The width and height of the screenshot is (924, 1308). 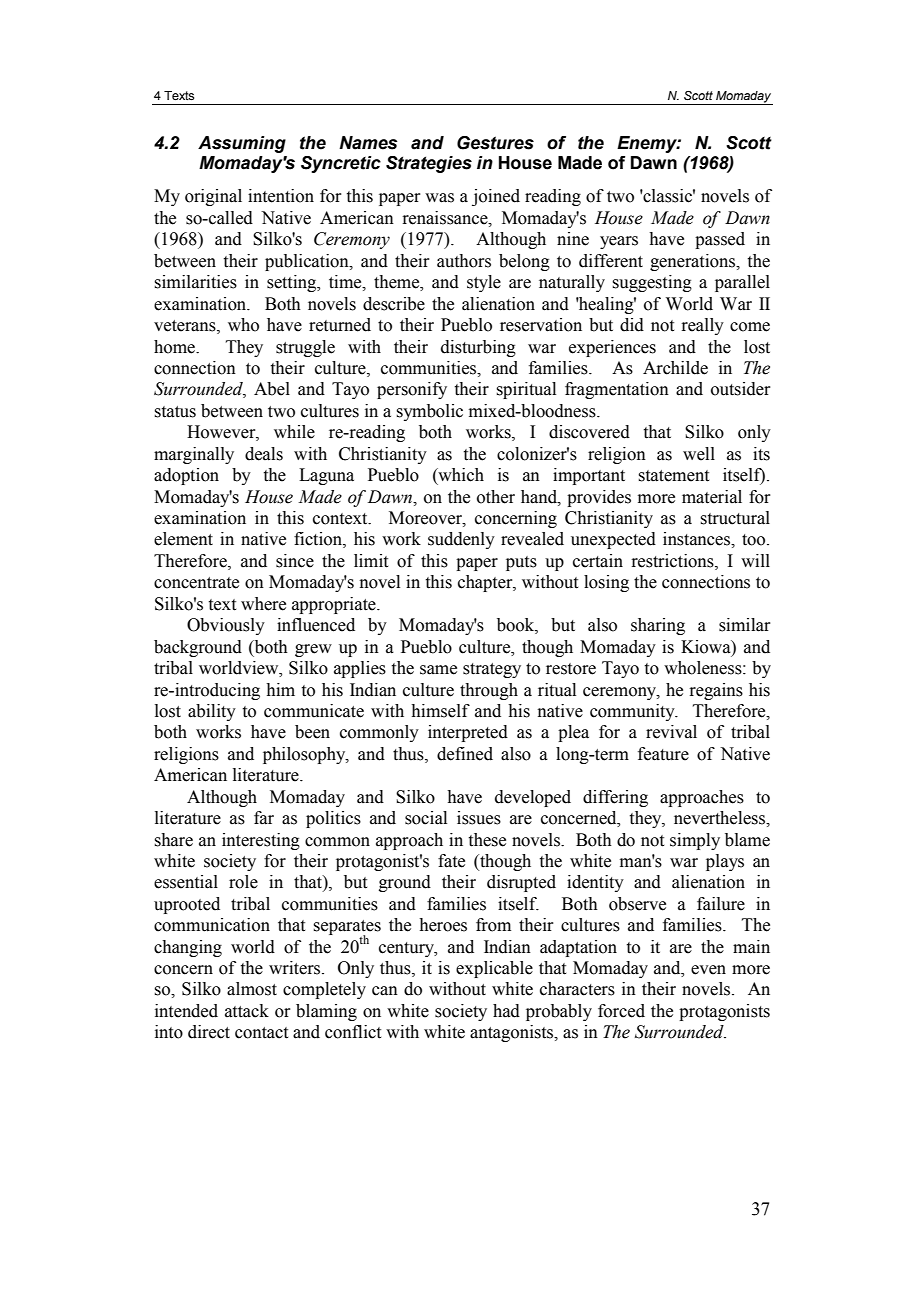 I want to click on disturbing, so click(x=478, y=348).
